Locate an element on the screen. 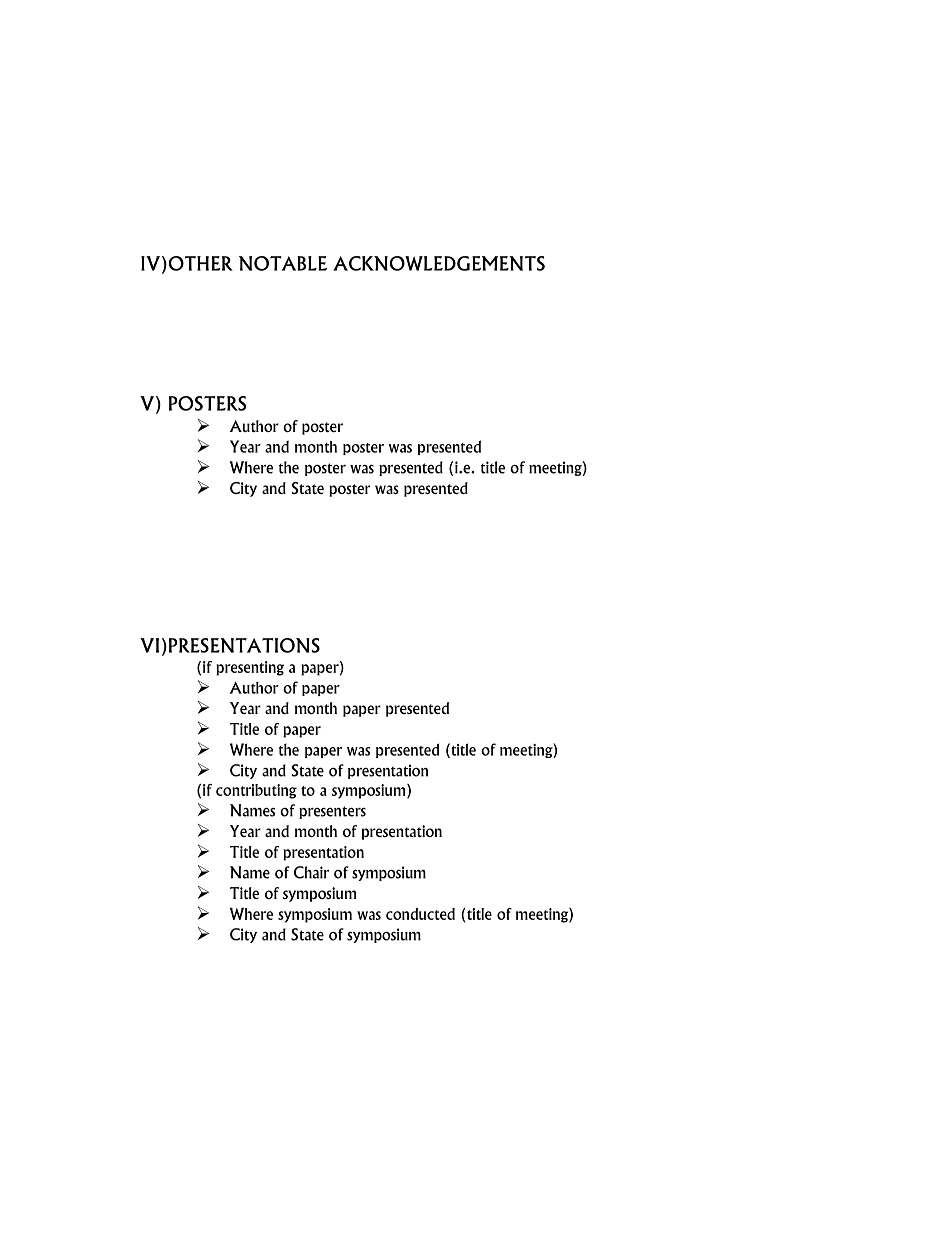  conducted is located at coordinates (420, 914).
